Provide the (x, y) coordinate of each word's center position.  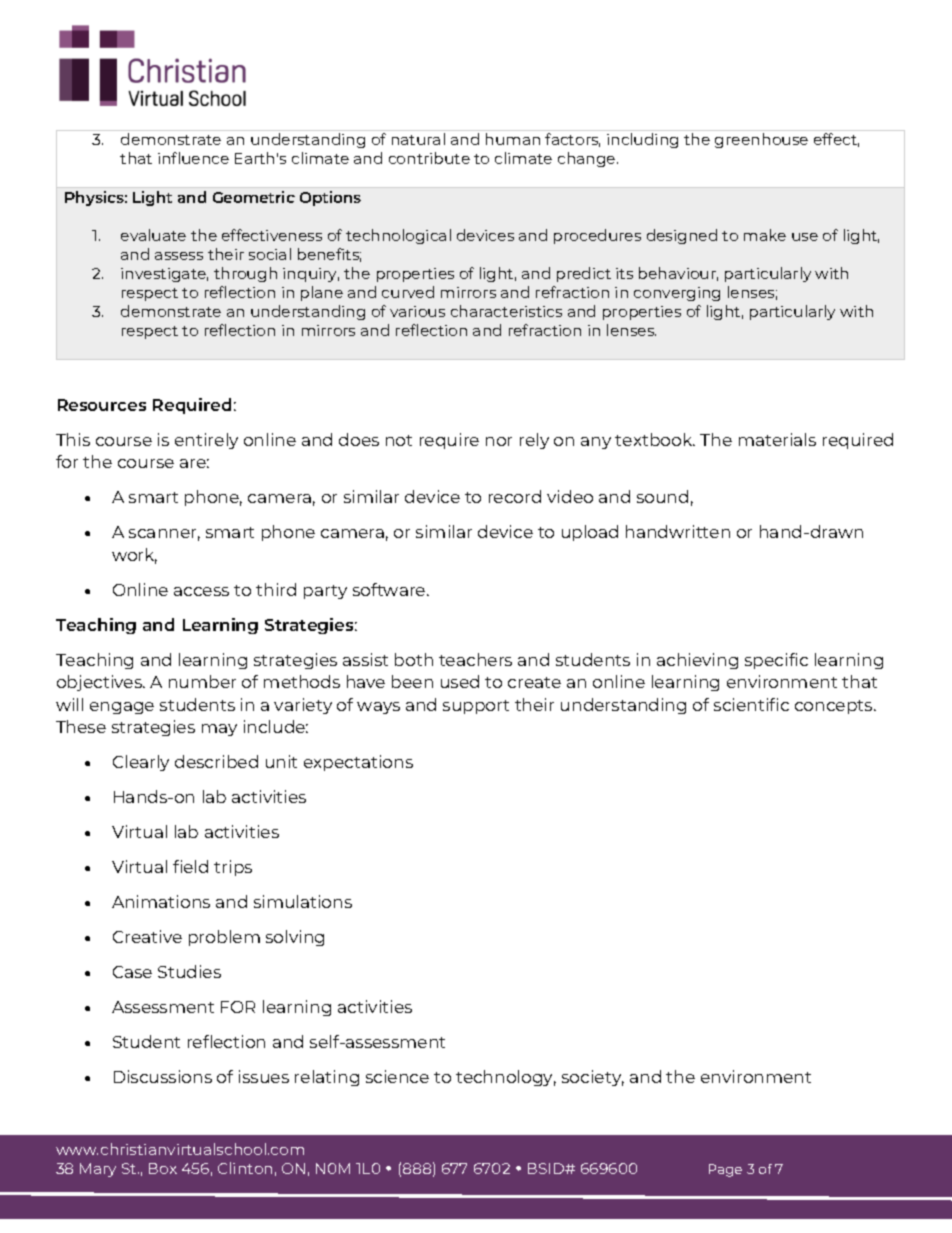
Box (163, 1168)
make (765, 235)
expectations (358, 763)
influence (193, 158)
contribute (429, 158)
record (515, 496)
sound (662, 496)
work (134, 556)
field (190, 866)
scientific (751, 704)
